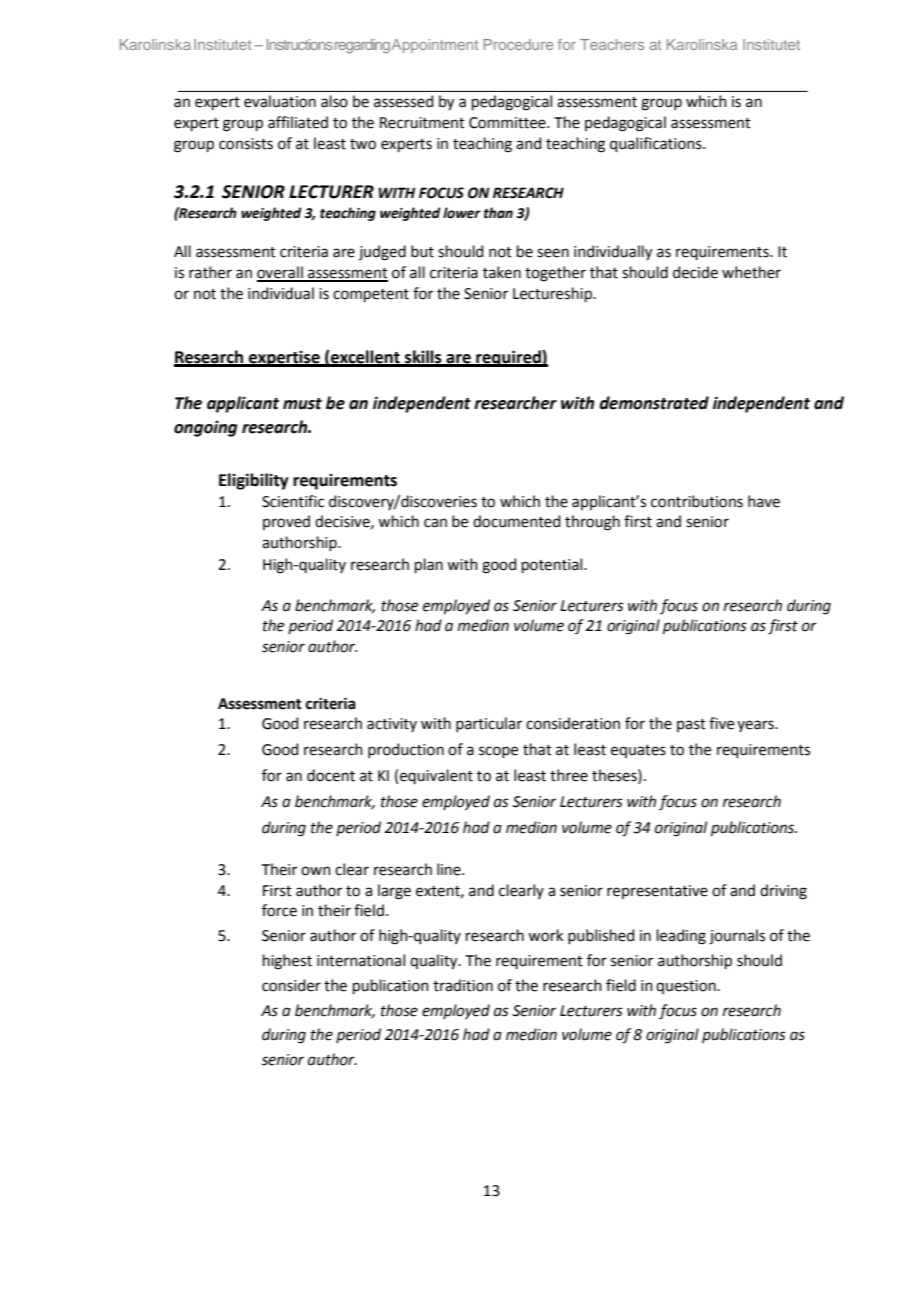 The width and height of the screenshot is (924, 1308). Describe the element at coordinates (737, 937) in the screenshot. I see `journals` at that location.
